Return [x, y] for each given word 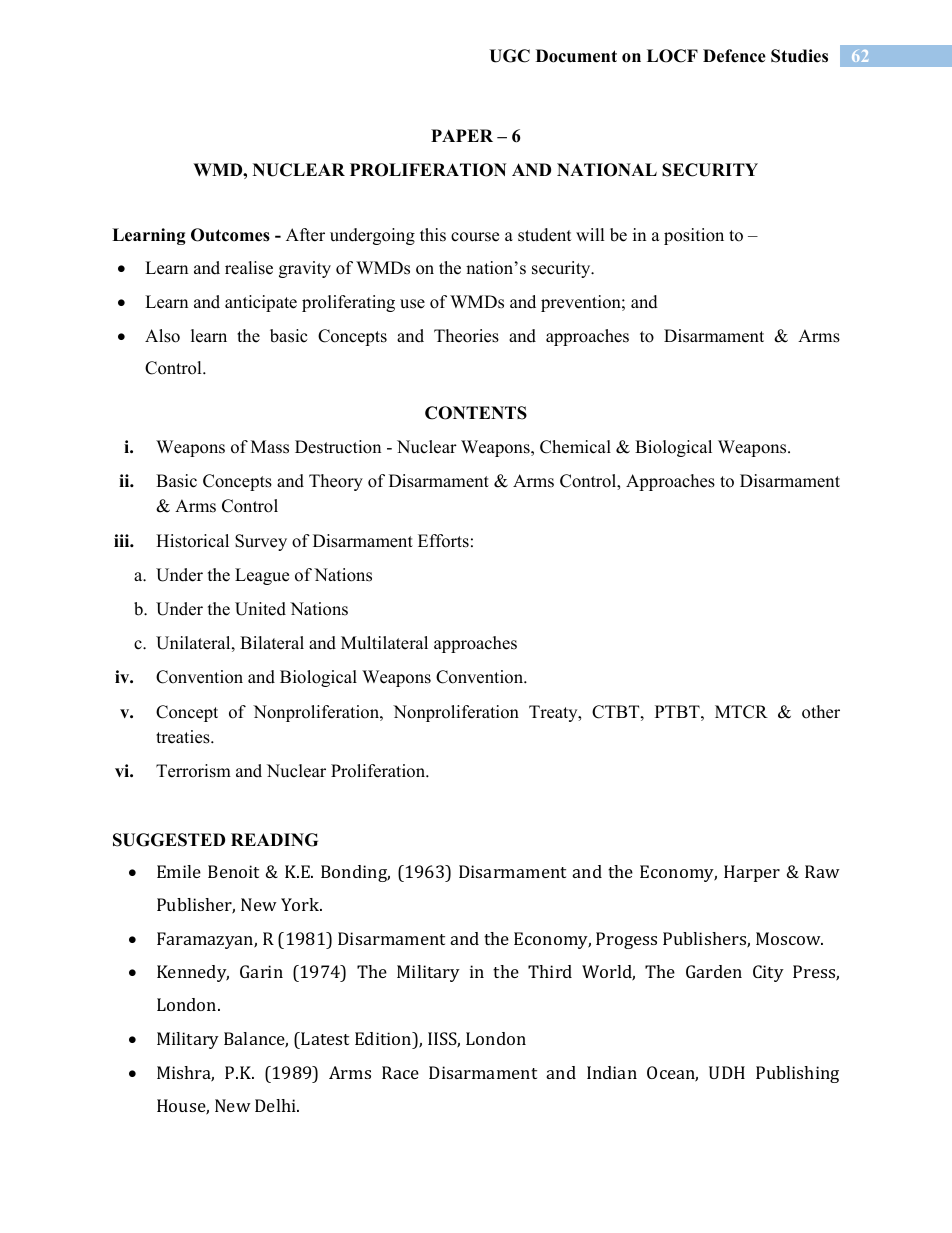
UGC [509, 56]
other [821, 712]
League [262, 576]
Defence [734, 56]
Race [400, 1072]
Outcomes [230, 235]
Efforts [443, 541]
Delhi [276, 1105]
